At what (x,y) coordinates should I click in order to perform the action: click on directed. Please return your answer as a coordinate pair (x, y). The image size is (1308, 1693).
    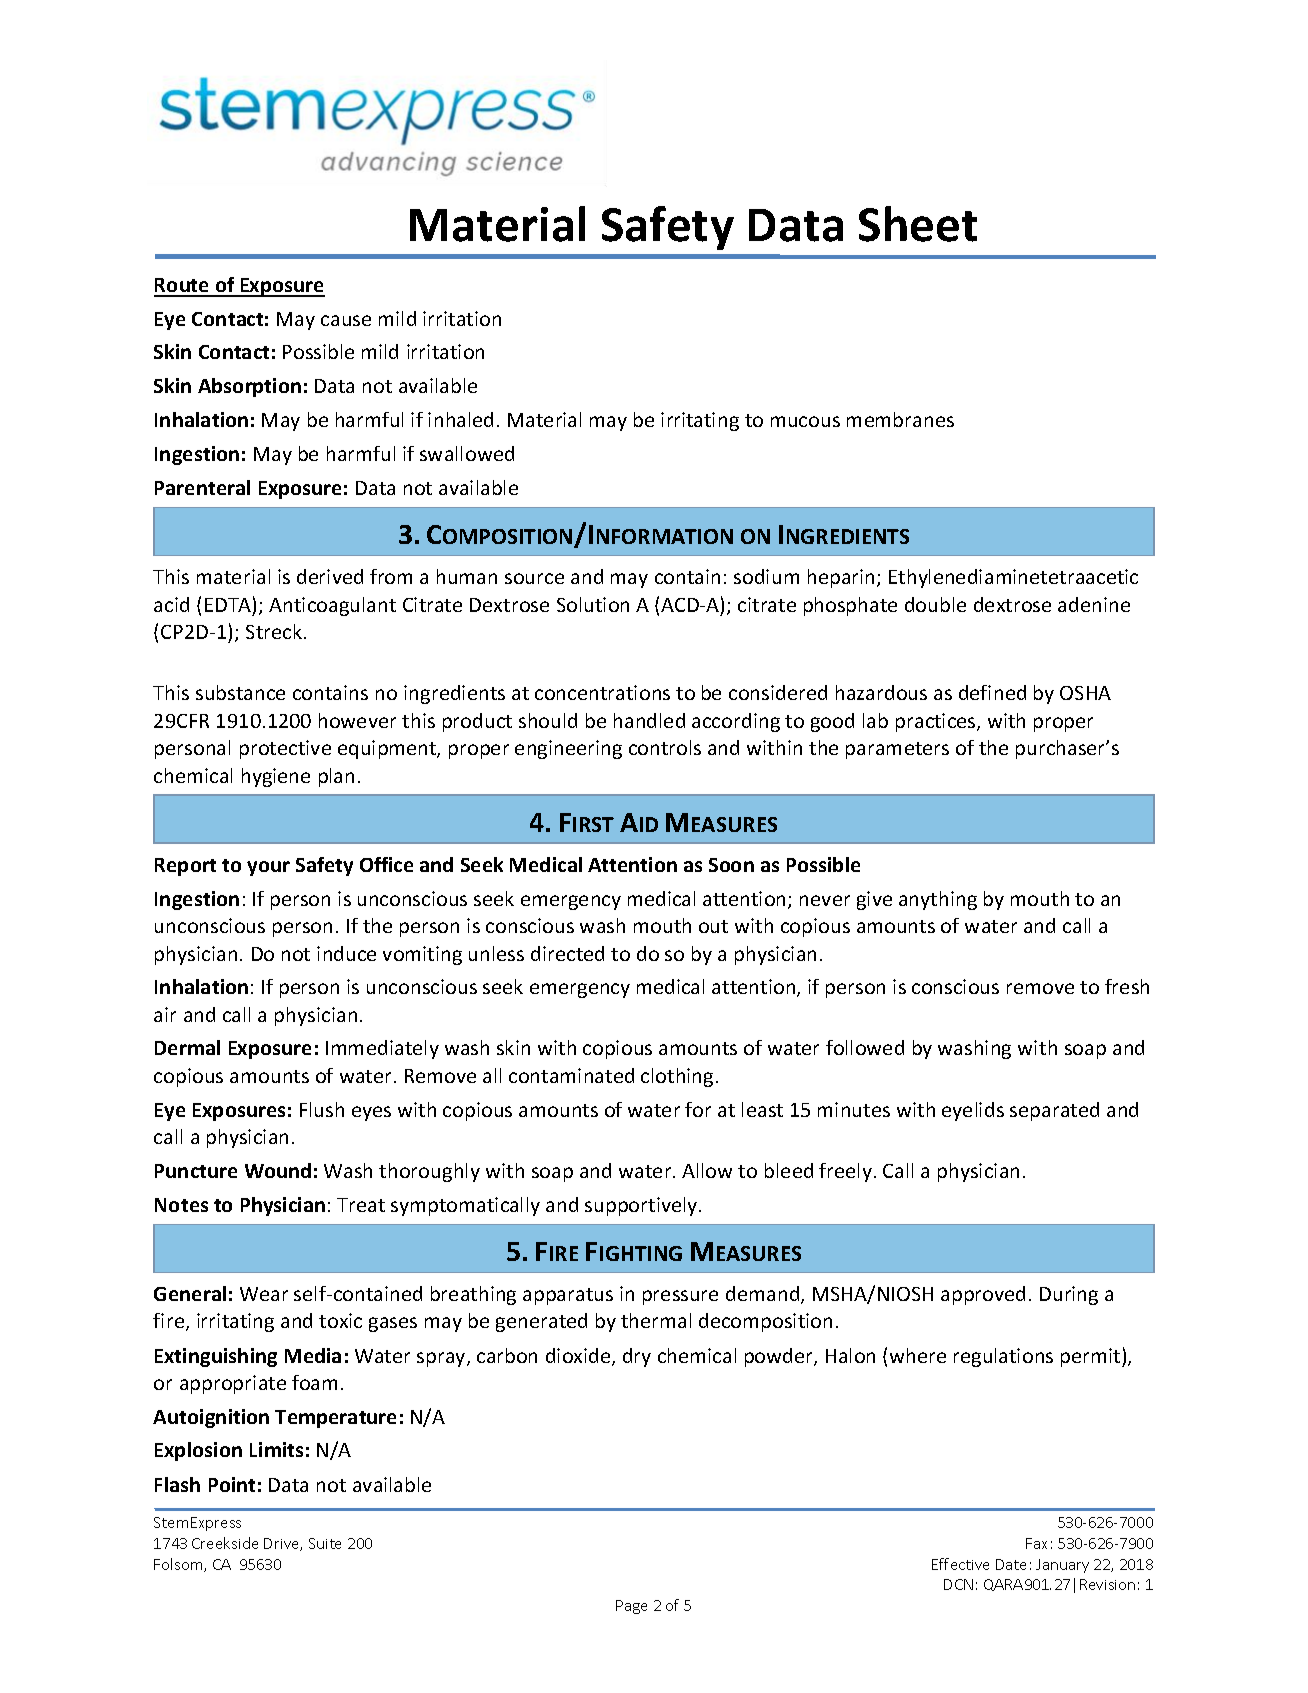
    Looking at the image, I should click on (567, 953).
